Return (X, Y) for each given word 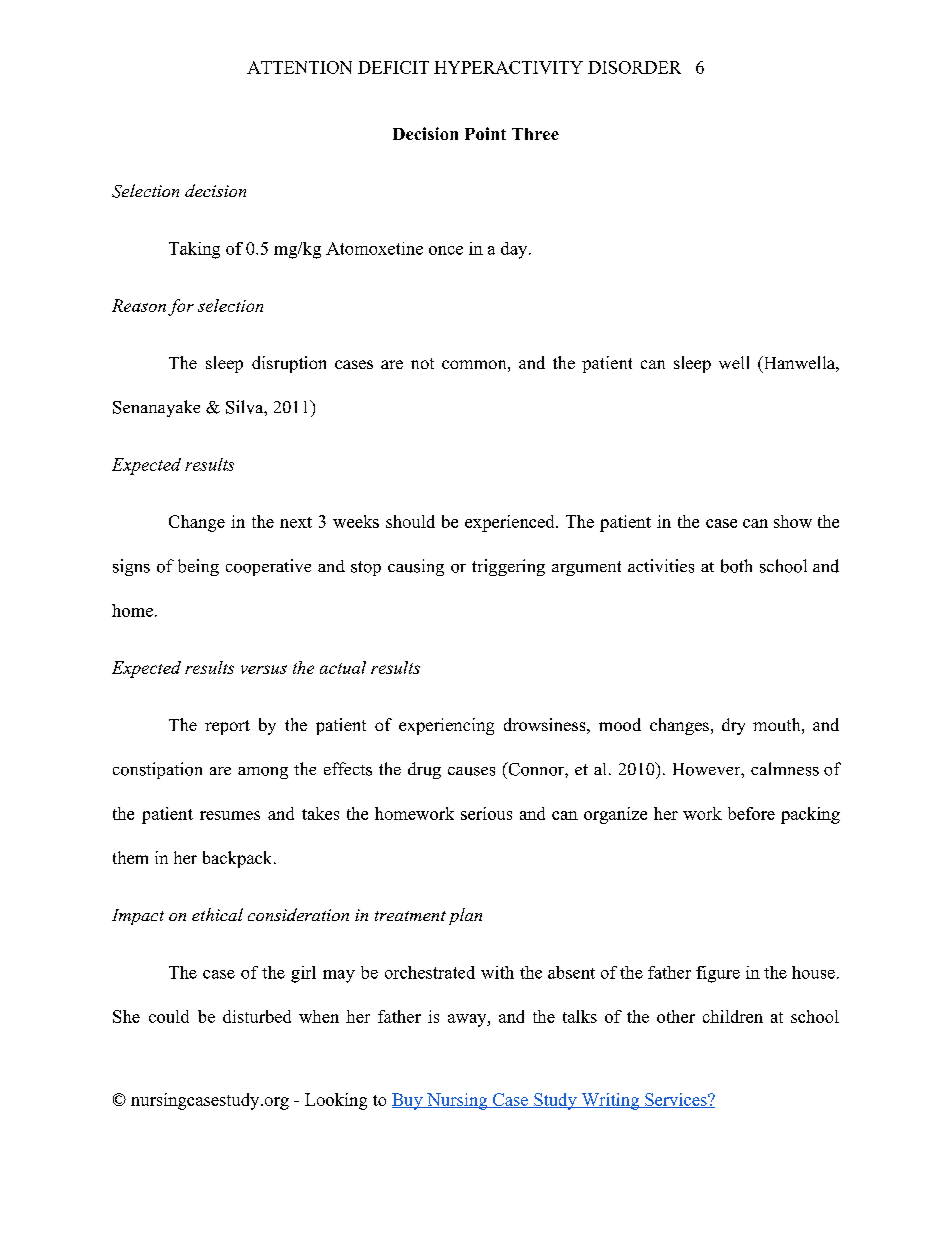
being (198, 567)
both (736, 566)
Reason (139, 305)
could (169, 1016)
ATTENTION (299, 67)
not (422, 363)
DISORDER (634, 67)
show (793, 521)
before (751, 813)
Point (485, 133)
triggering (508, 567)
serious (486, 813)
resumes (230, 815)
